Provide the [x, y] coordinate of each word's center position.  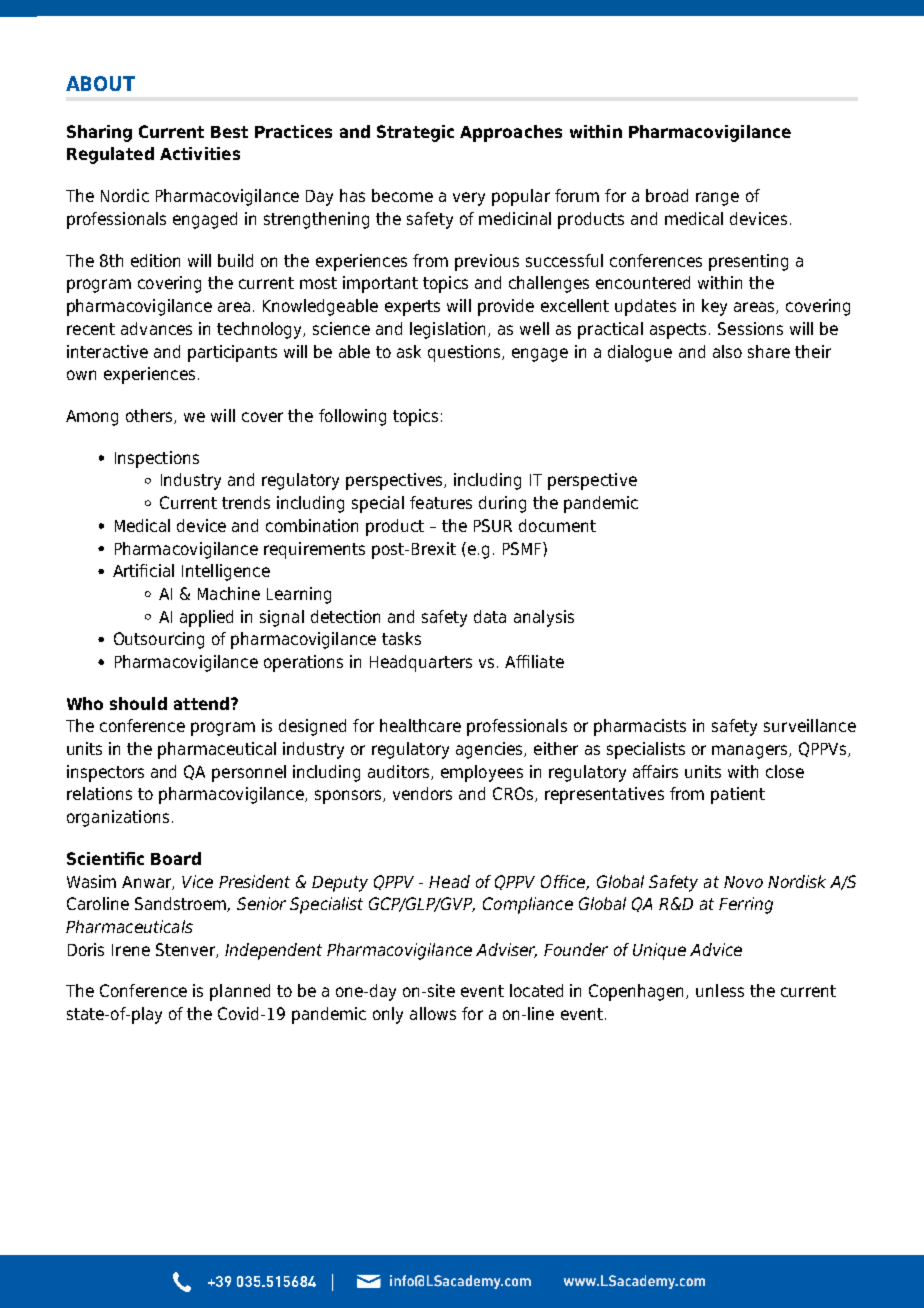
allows [433, 1013]
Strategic [415, 133]
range [717, 199]
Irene [131, 950]
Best [229, 132]
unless [720, 990]
